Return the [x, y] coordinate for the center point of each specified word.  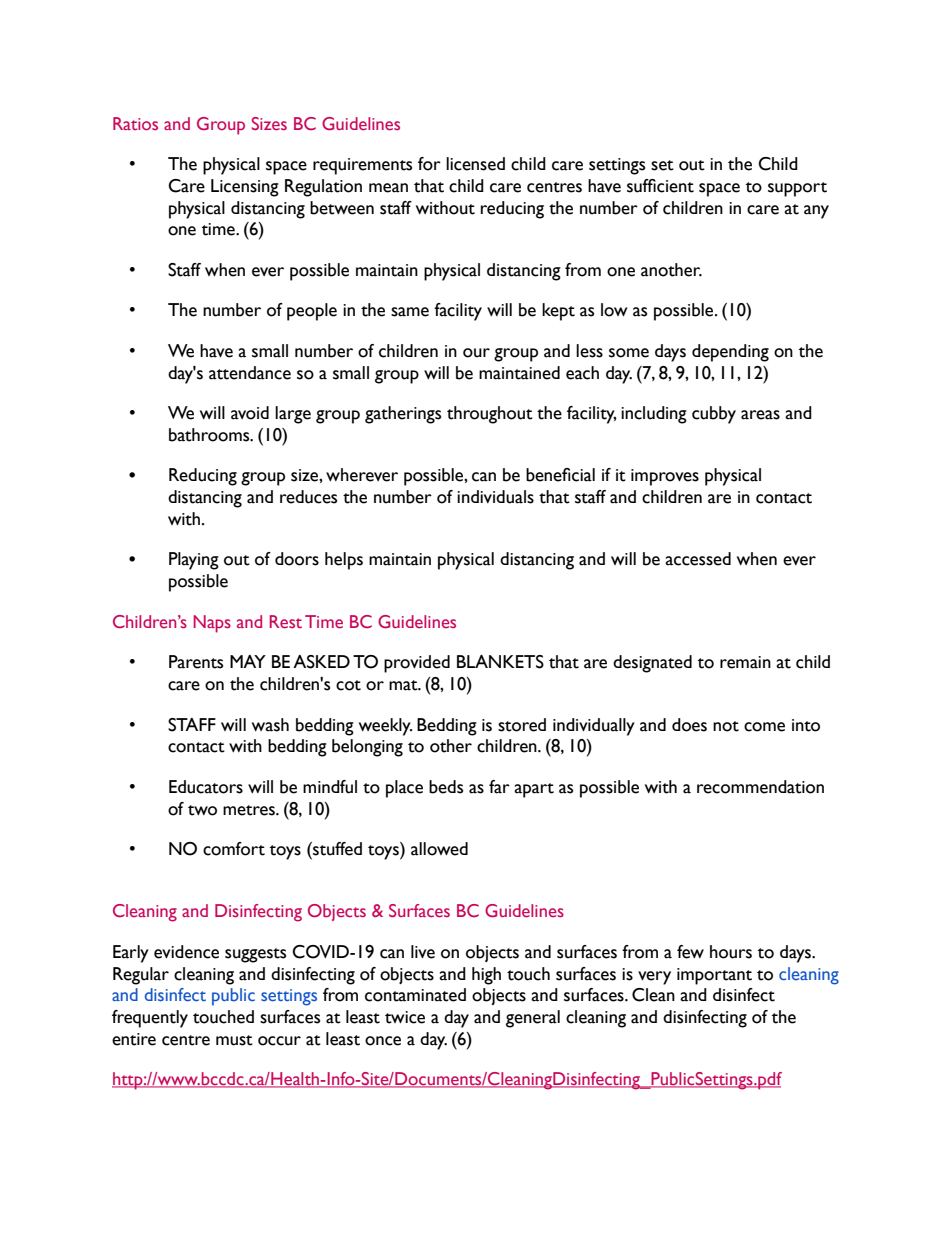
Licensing [245, 188]
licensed [475, 164]
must [234, 1040]
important [714, 976]
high [486, 976]
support [797, 189]
